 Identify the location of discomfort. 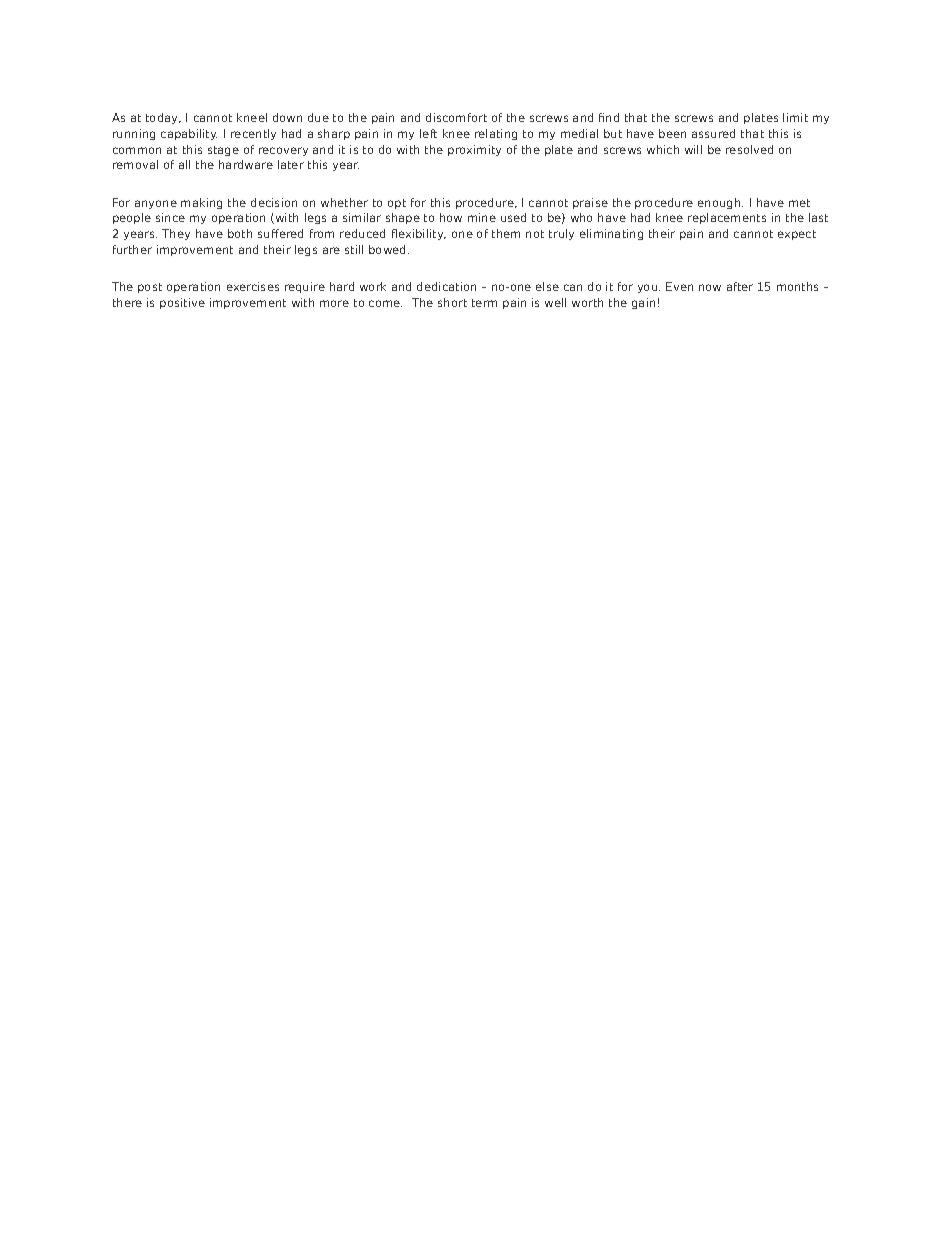
(456, 117).
